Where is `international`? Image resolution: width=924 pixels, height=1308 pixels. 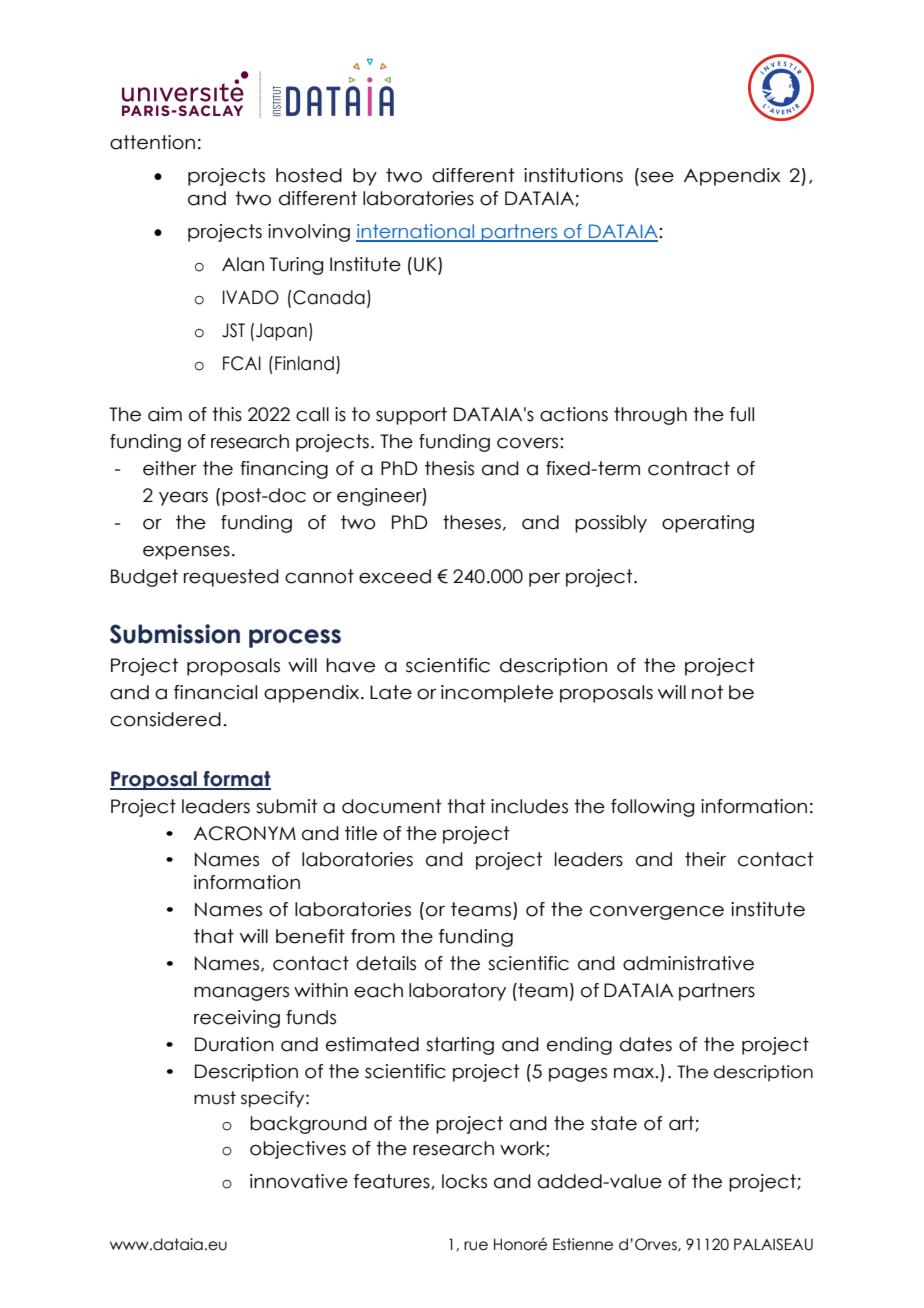 international is located at coordinates (416, 232).
